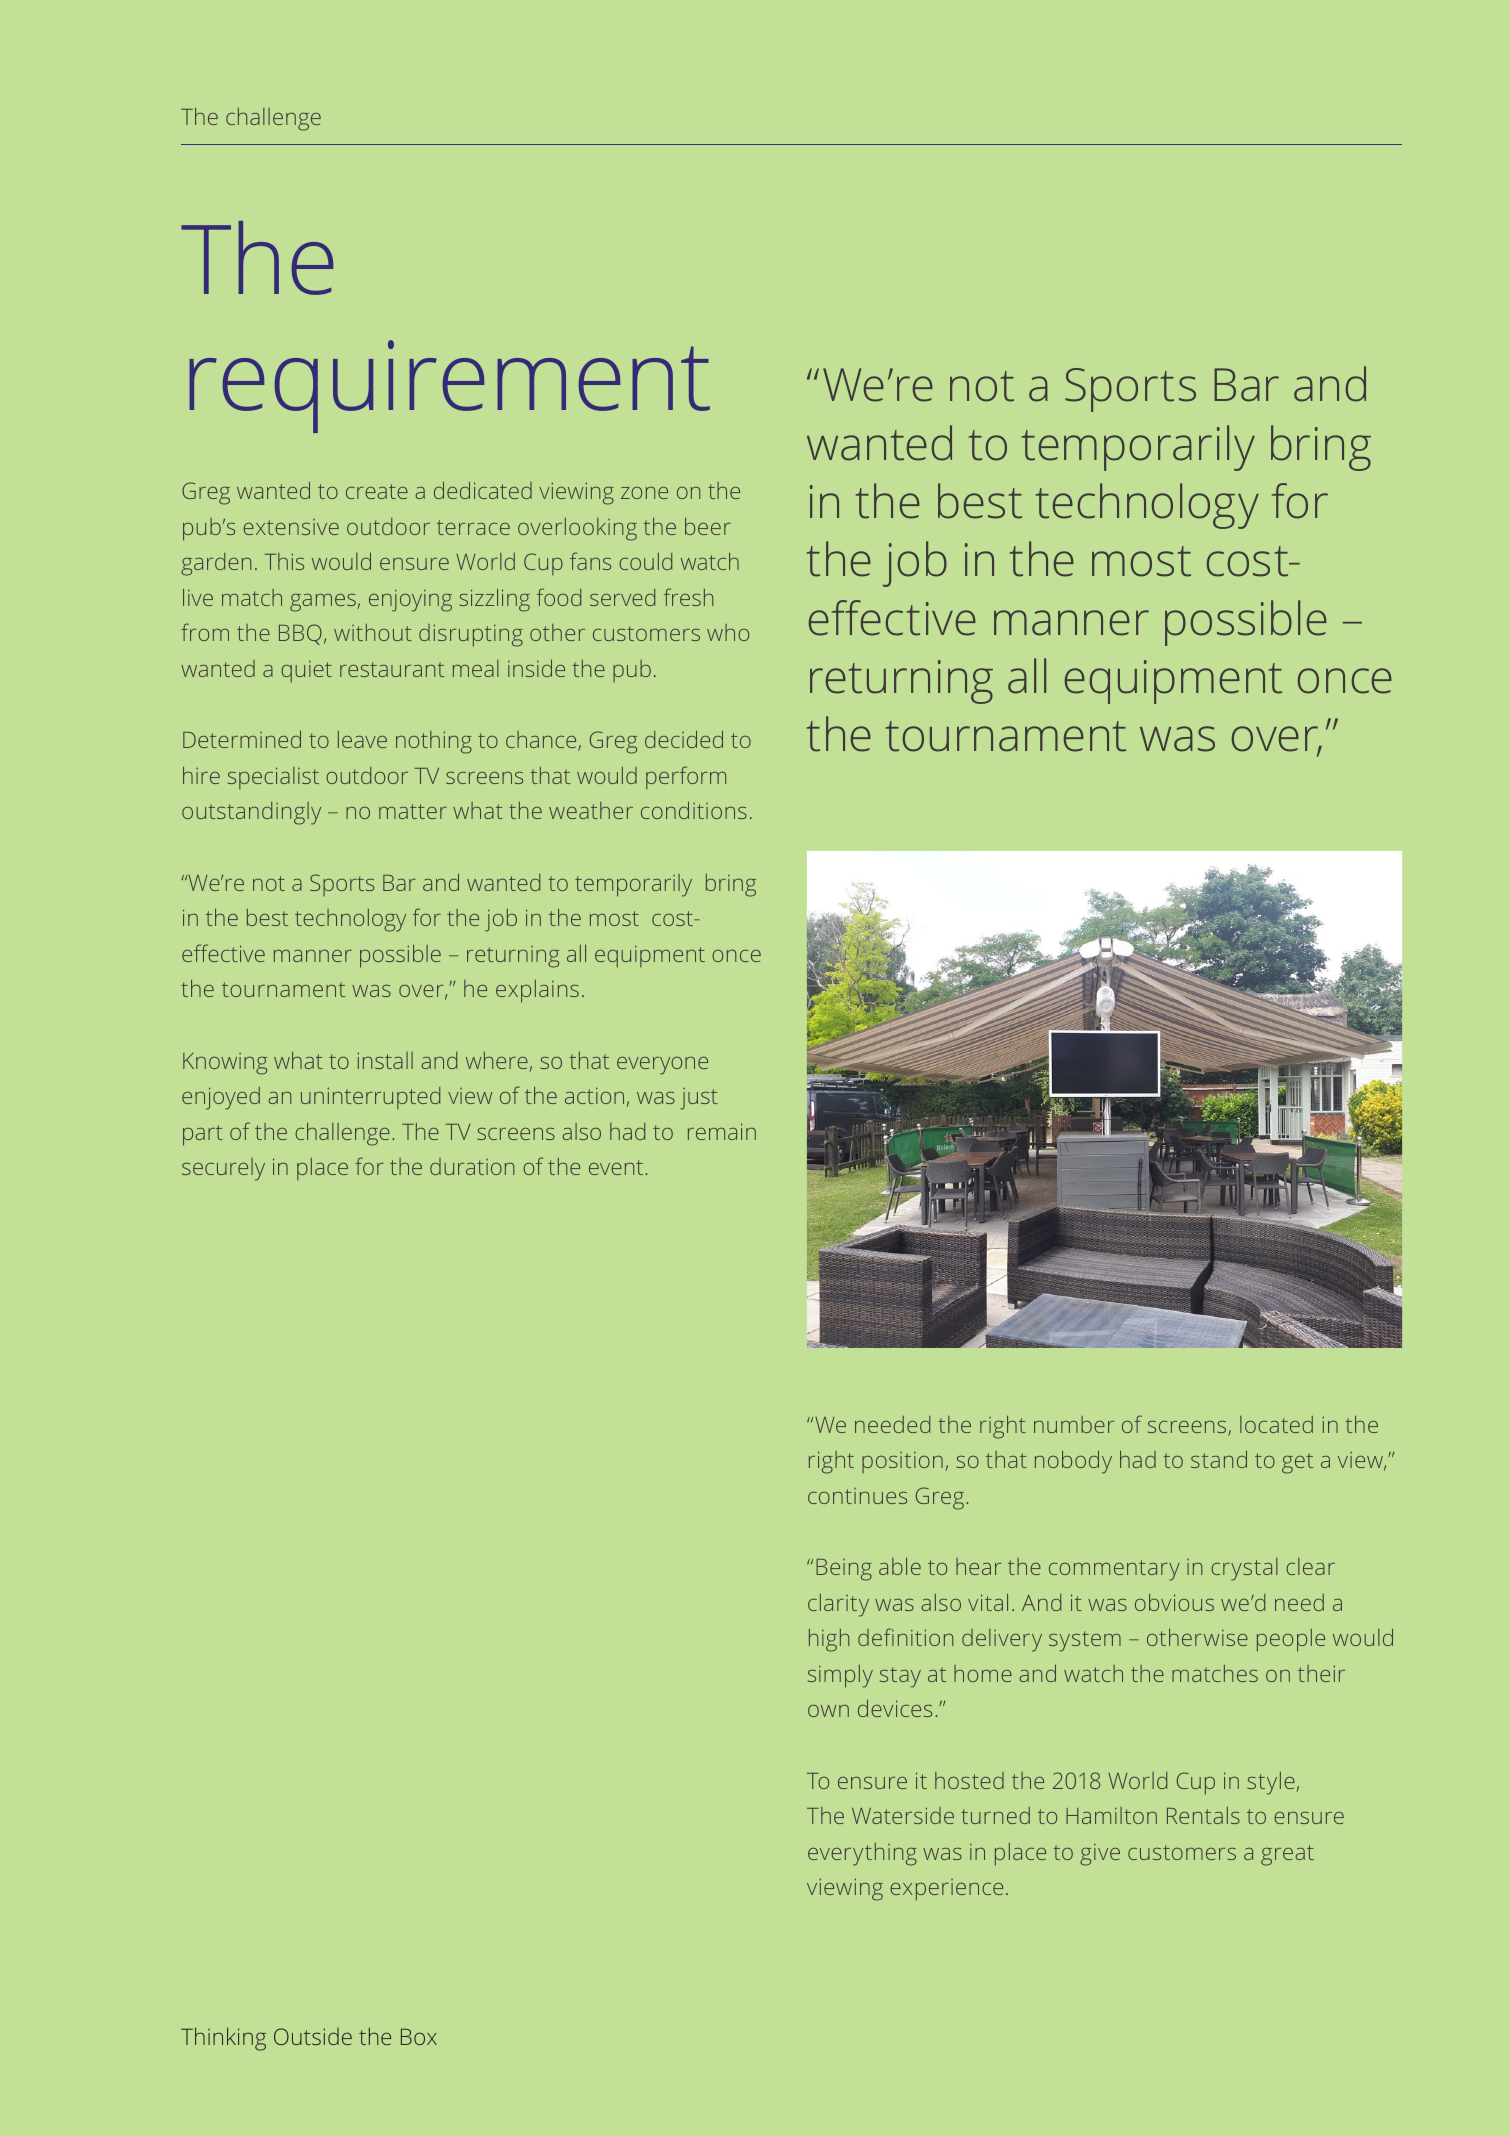 This document has height=2136, width=1510. What do you see at coordinates (313, 2036) in the document?
I see `Outside` at bounding box center [313, 2036].
